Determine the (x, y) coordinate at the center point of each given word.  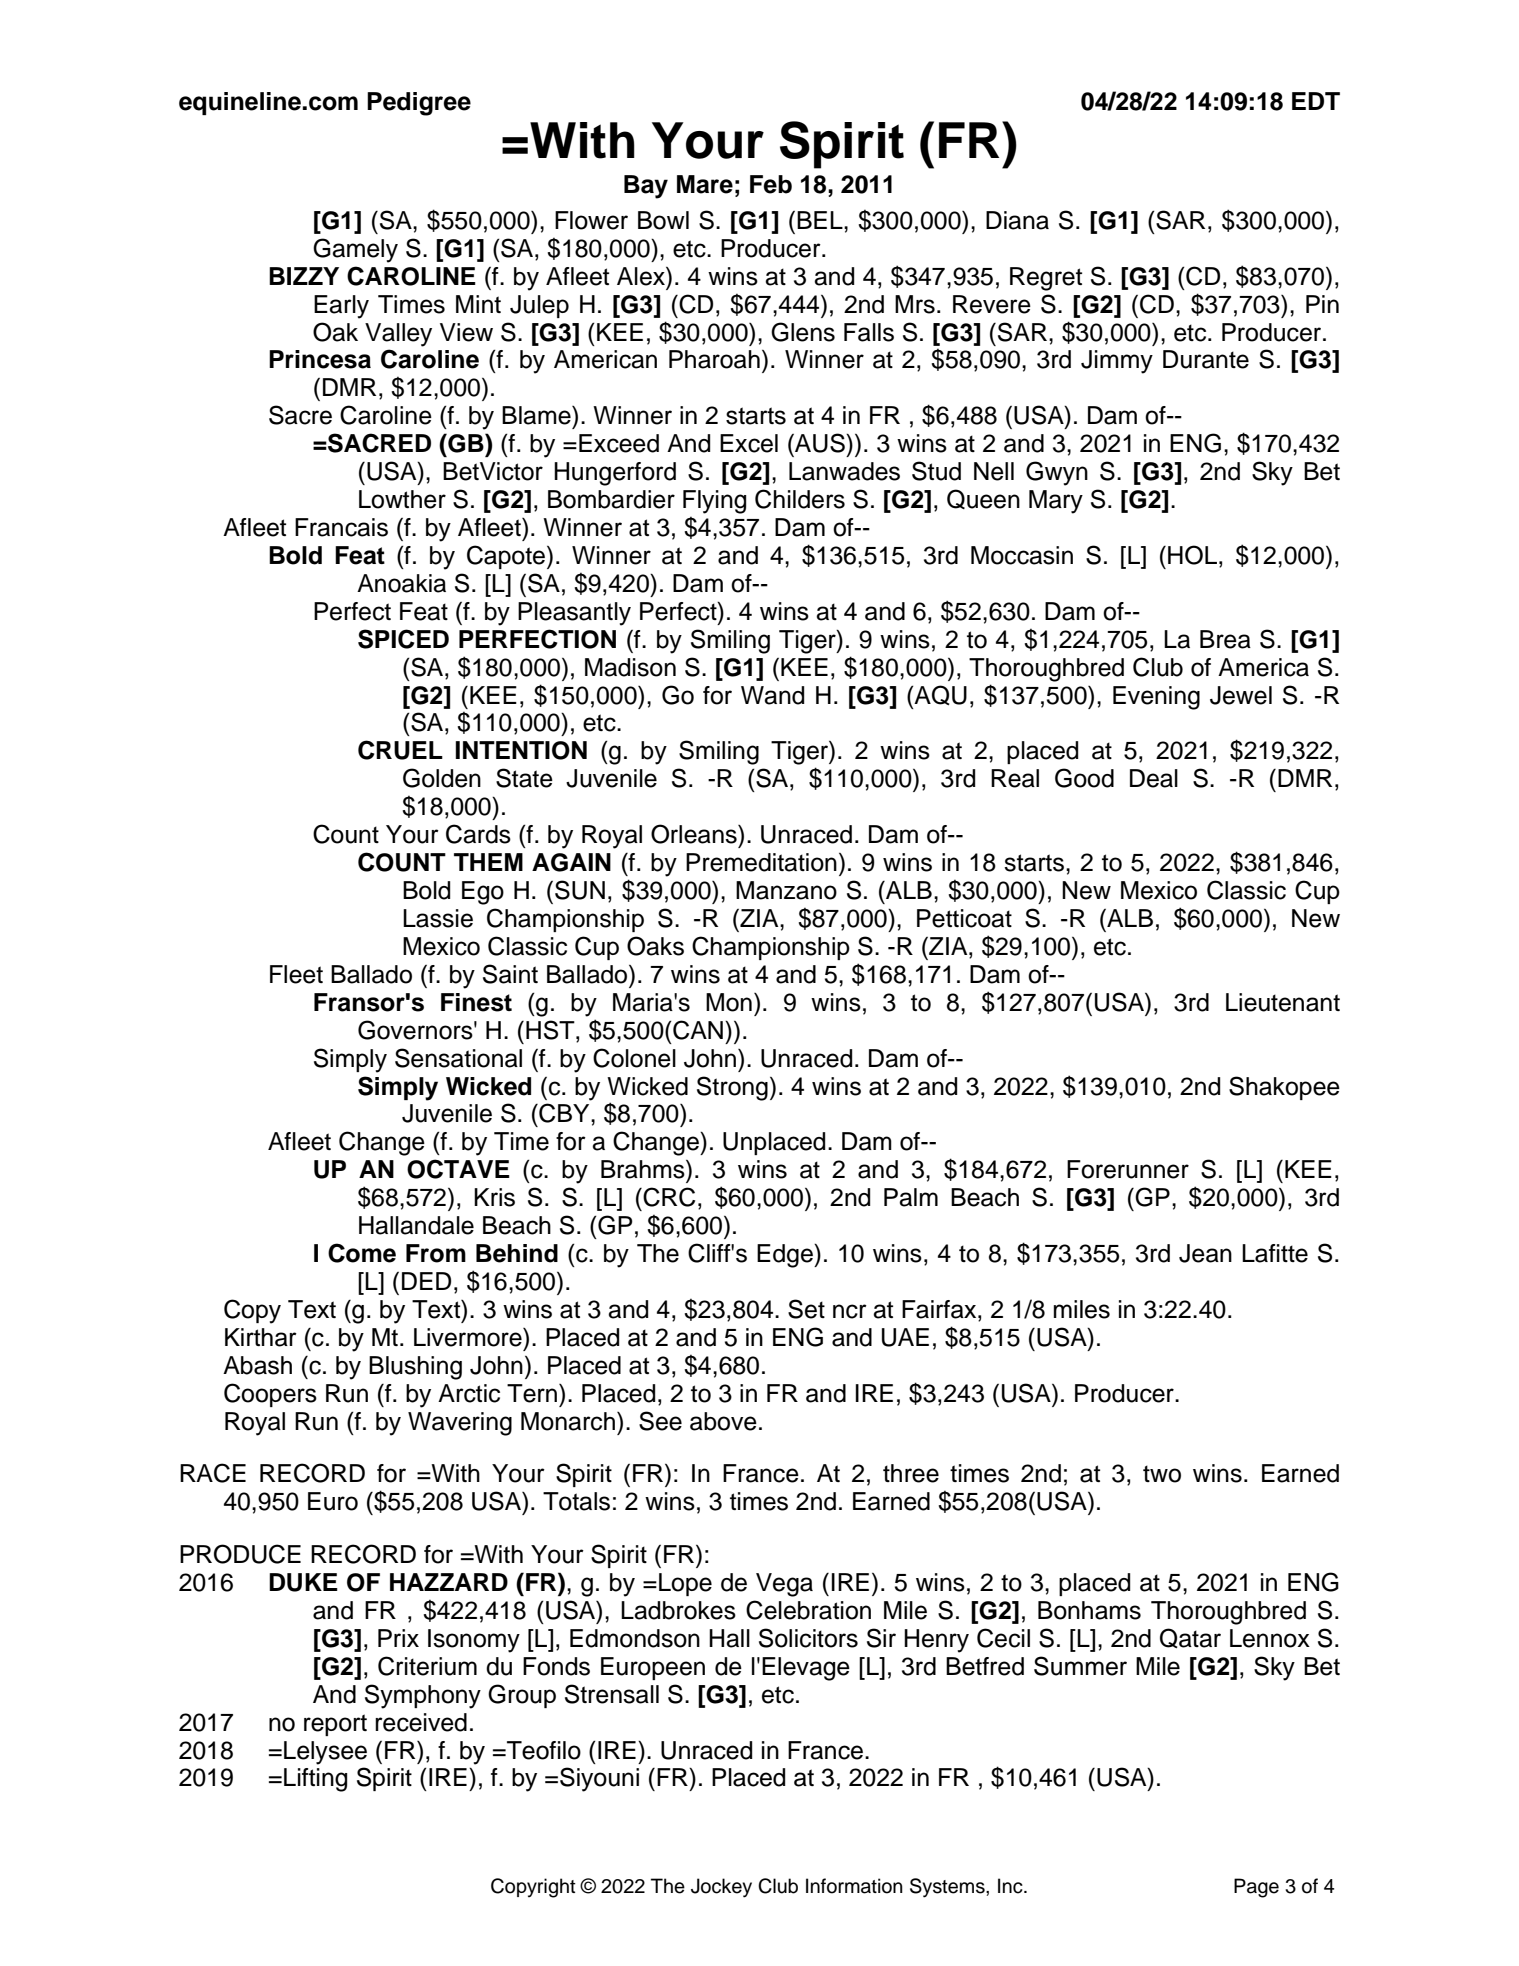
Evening (1156, 698)
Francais (341, 527)
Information (854, 1886)
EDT (1316, 101)
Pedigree (419, 104)
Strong (732, 1088)
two (1162, 1474)
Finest (476, 1002)
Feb (771, 184)
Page (1256, 1888)
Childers (800, 499)
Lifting (315, 1780)
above (723, 1421)
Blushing (415, 1368)
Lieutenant (1283, 1002)
